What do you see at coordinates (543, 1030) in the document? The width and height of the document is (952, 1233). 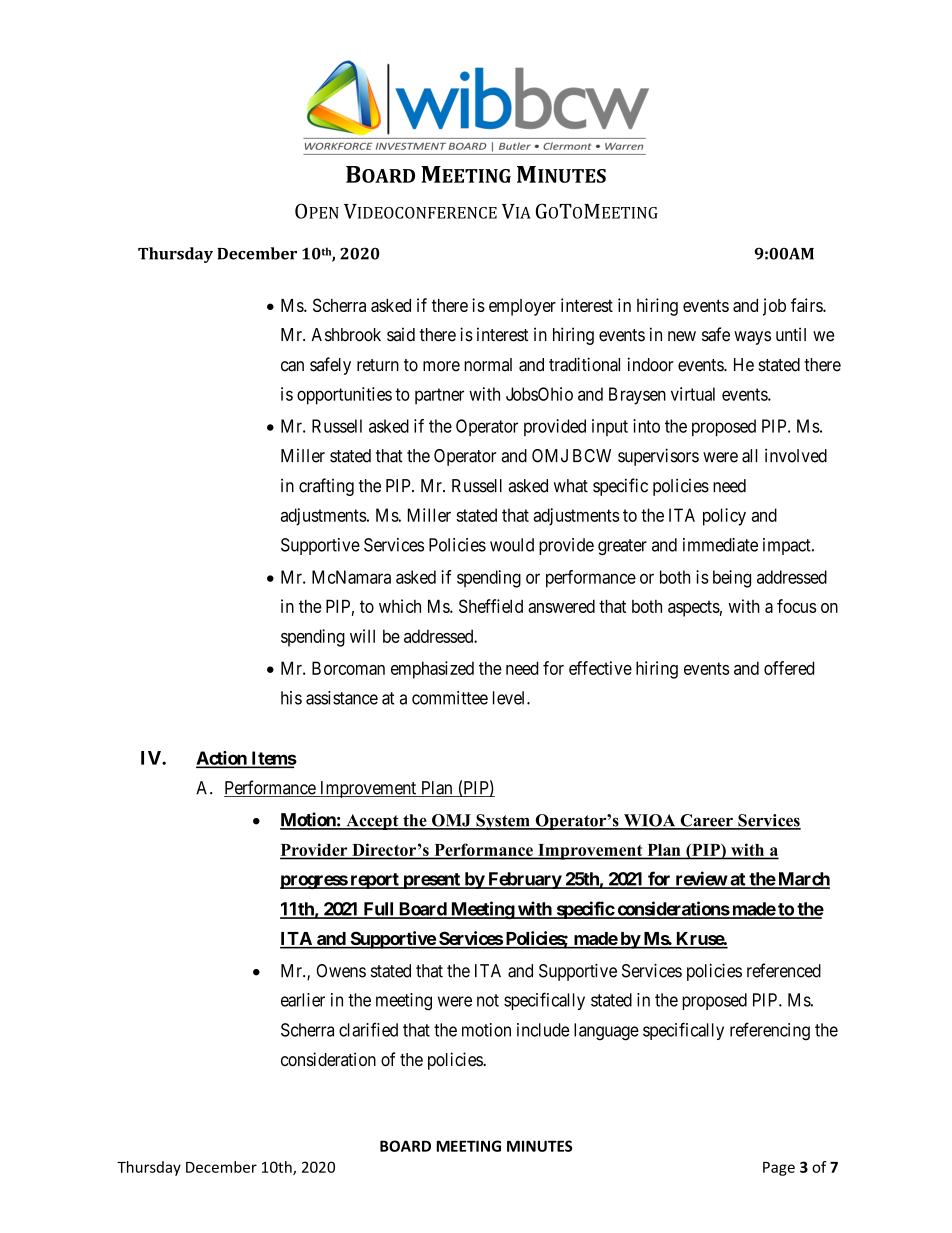 I see `include` at bounding box center [543, 1030].
